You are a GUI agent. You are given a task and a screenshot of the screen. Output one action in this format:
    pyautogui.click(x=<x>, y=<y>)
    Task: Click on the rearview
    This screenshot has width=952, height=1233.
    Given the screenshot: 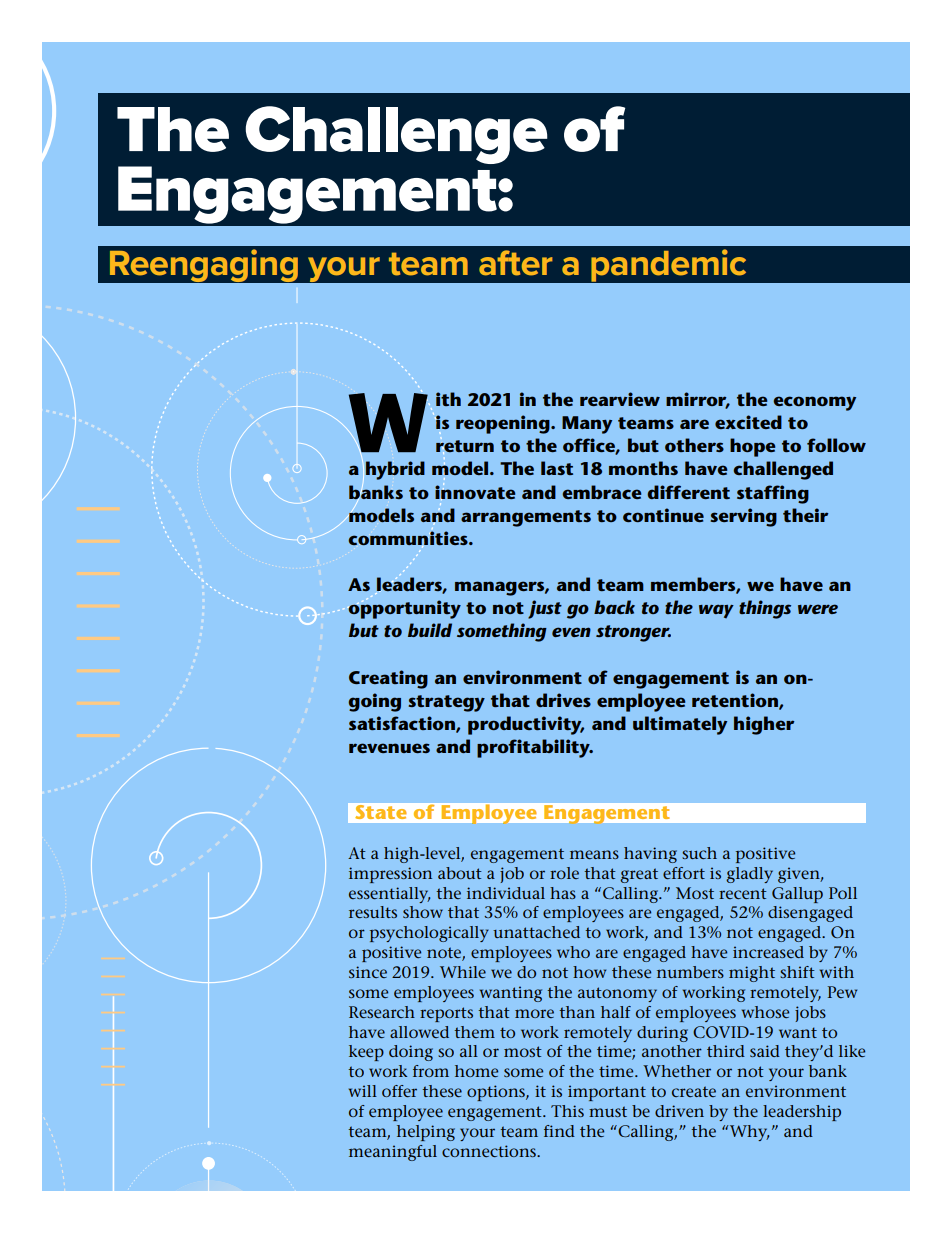 What is the action you would take?
    pyautogui.click(x=620, y=399)
